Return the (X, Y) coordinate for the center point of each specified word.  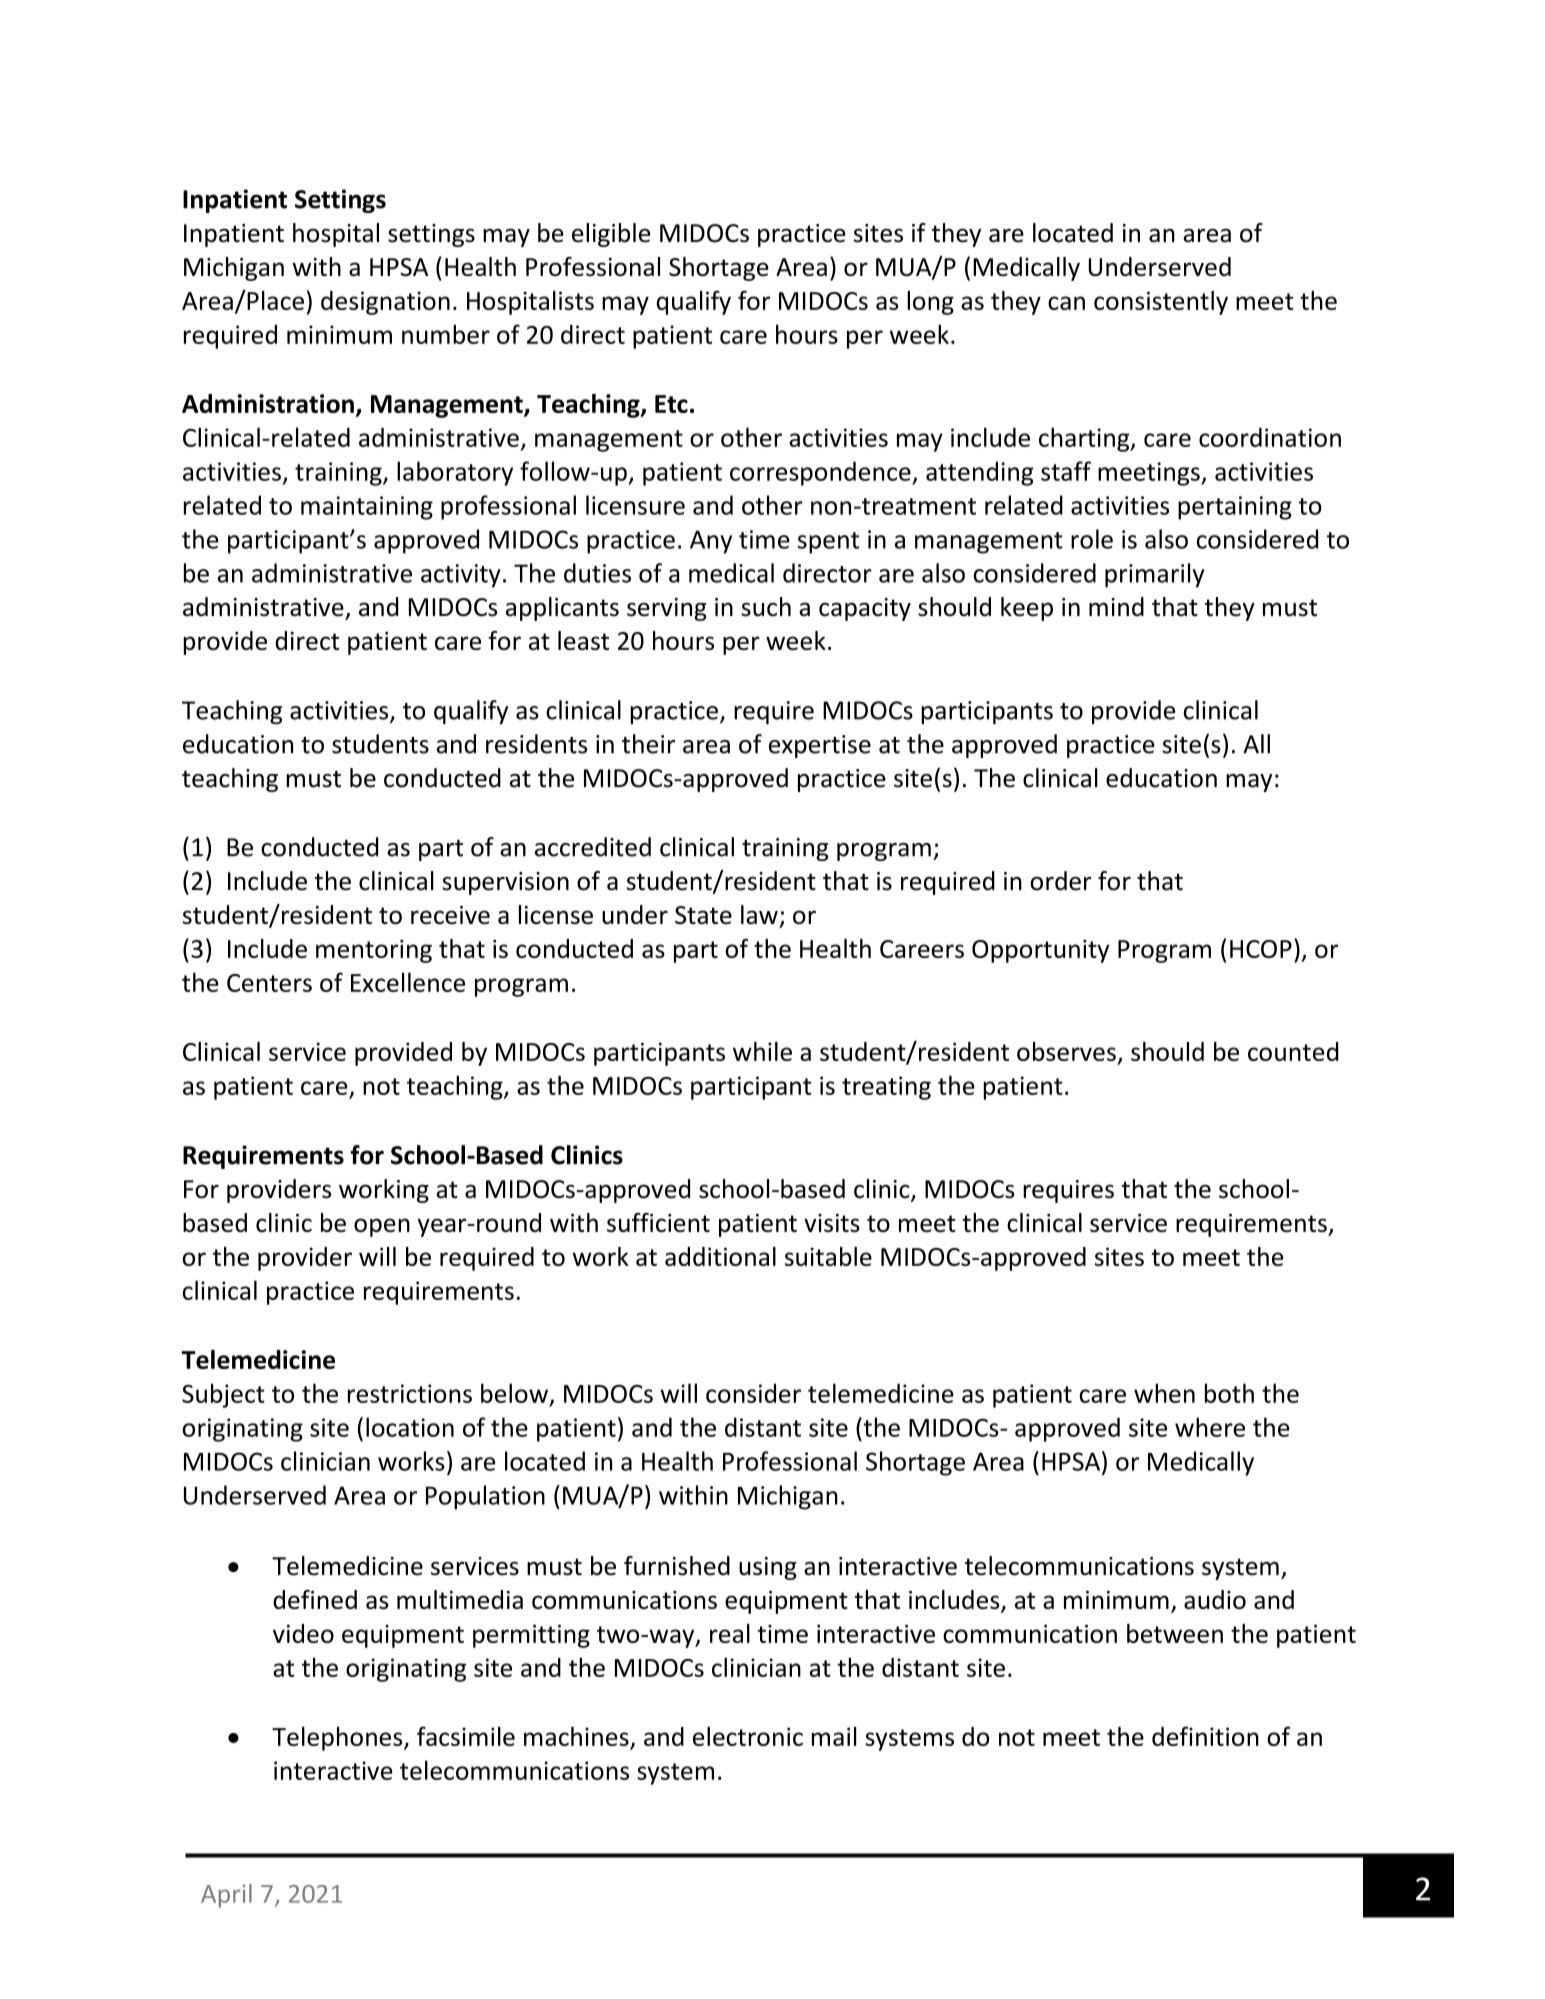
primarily (1154, 575)
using (768, 1568)
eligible (611, 235)
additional (720, 1256)
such (766, 607)
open (382, 1227)
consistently (1161, 303)
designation (385, 303)
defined (315, 1599)
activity (461, 576)
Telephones (338, 1739)
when (1164, 1393)
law (759, 914)
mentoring (374, 951)
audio (1215, 1599)
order (1060, 881)
